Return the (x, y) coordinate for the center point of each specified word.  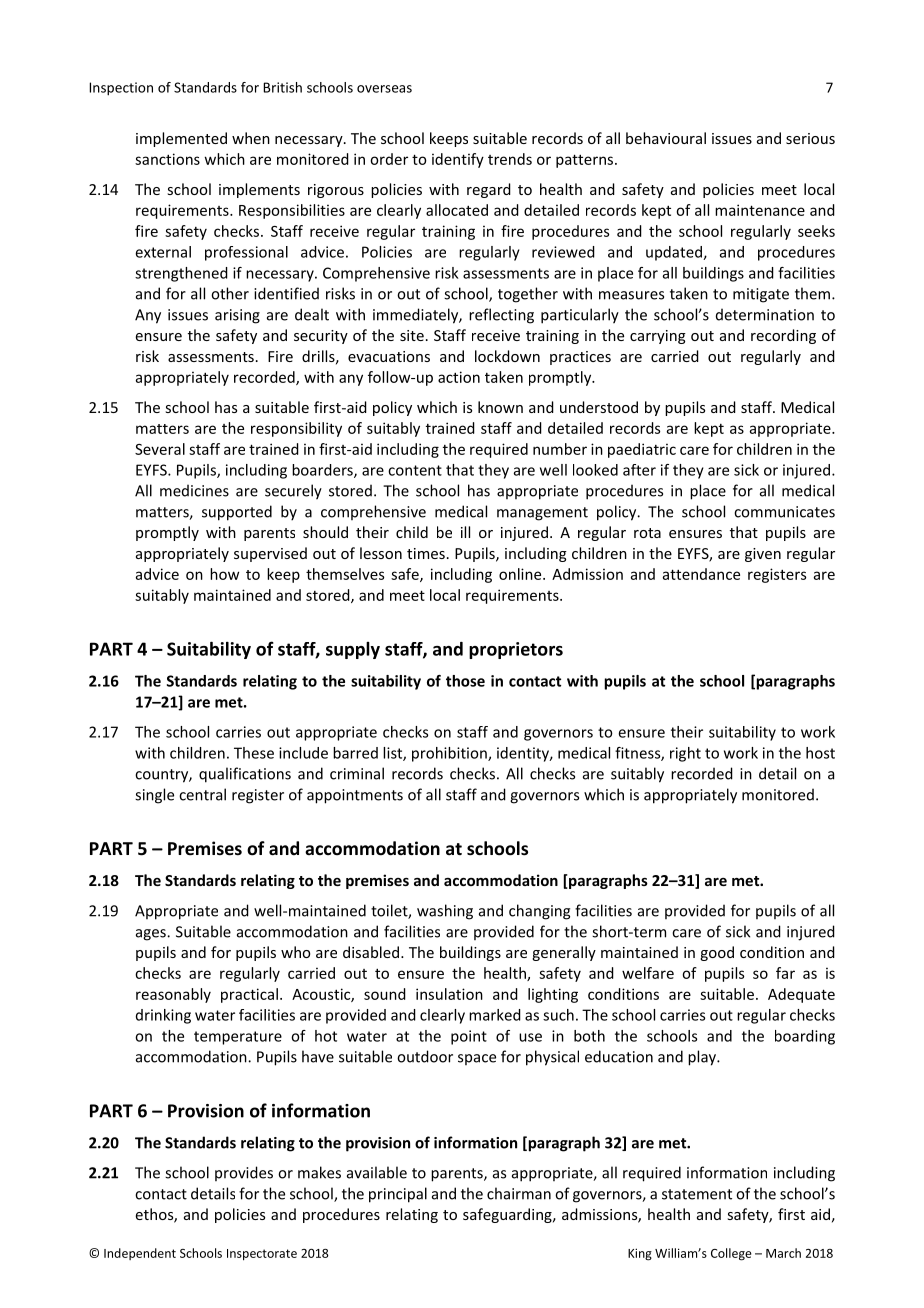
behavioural (666, 138)
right (685, 754)
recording (783, 336)
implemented (181, 139)
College (731, 1254)
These (254, 753)
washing (445, 912)
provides (244, 1173)
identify (458, 160)
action (459, 377)
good (717, 953)
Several (160, 449)
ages (152, 935)
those (465, 681)
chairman (519, 1193)
